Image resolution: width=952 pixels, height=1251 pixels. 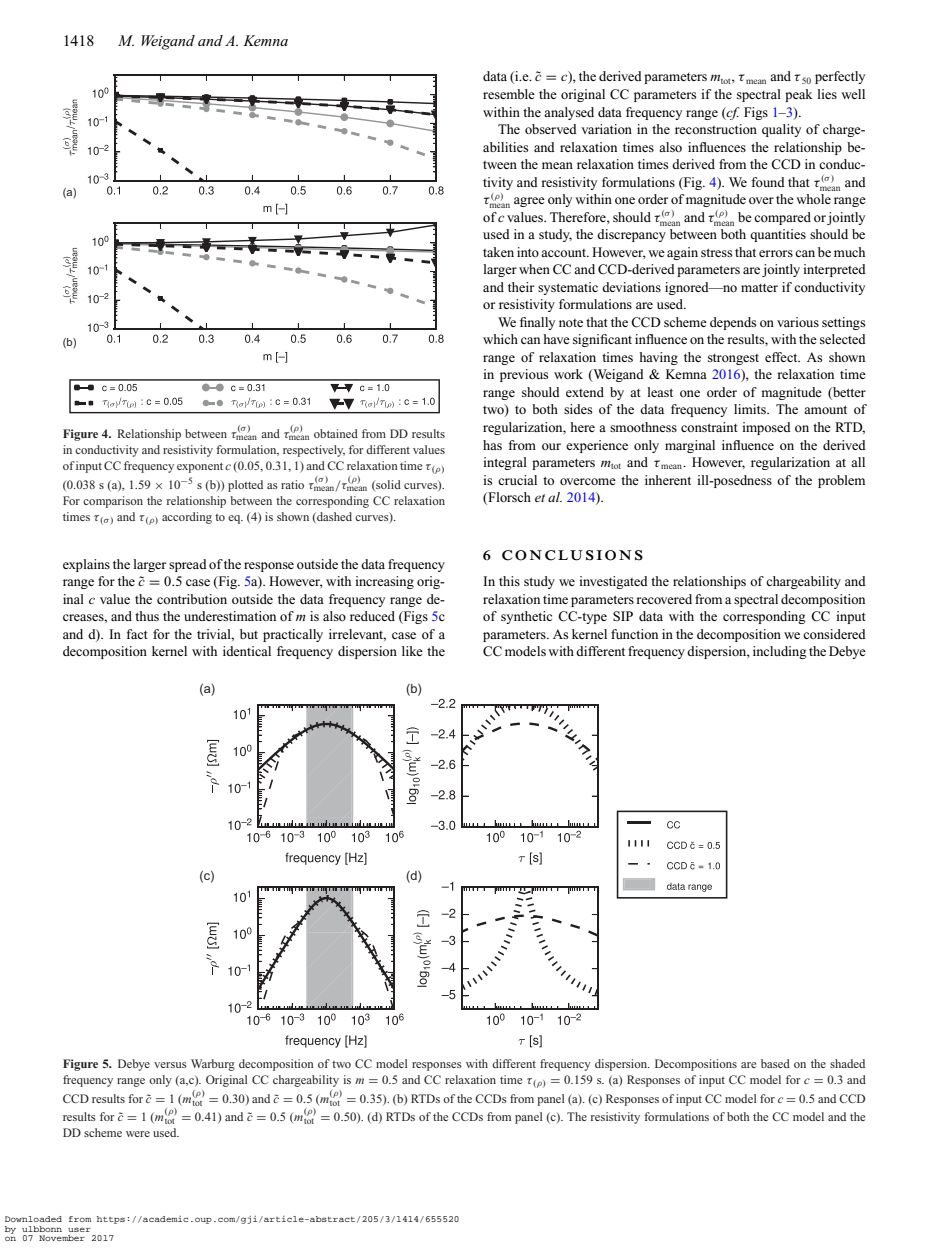 What do you see at coordinates (412, 651) in the page?
I see `like` at bounding box center [412, 651].
